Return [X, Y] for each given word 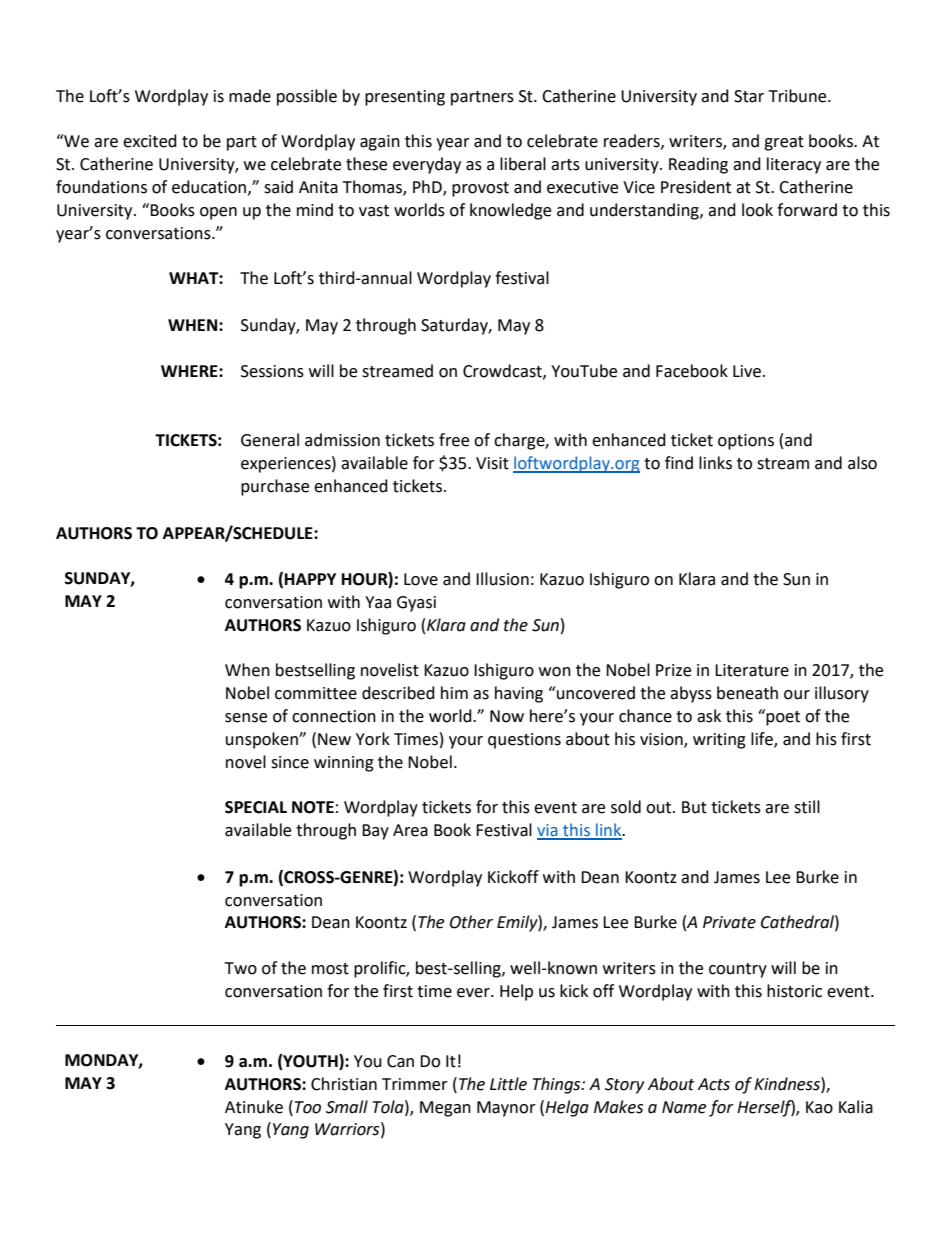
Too [308, 1107]
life [763, 740]
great [784, 143]
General [270, 440]
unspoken [263, 740]
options [746, 442]
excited [150, 141]
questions [524, 741]
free [454, 440]
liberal [523, 164]
